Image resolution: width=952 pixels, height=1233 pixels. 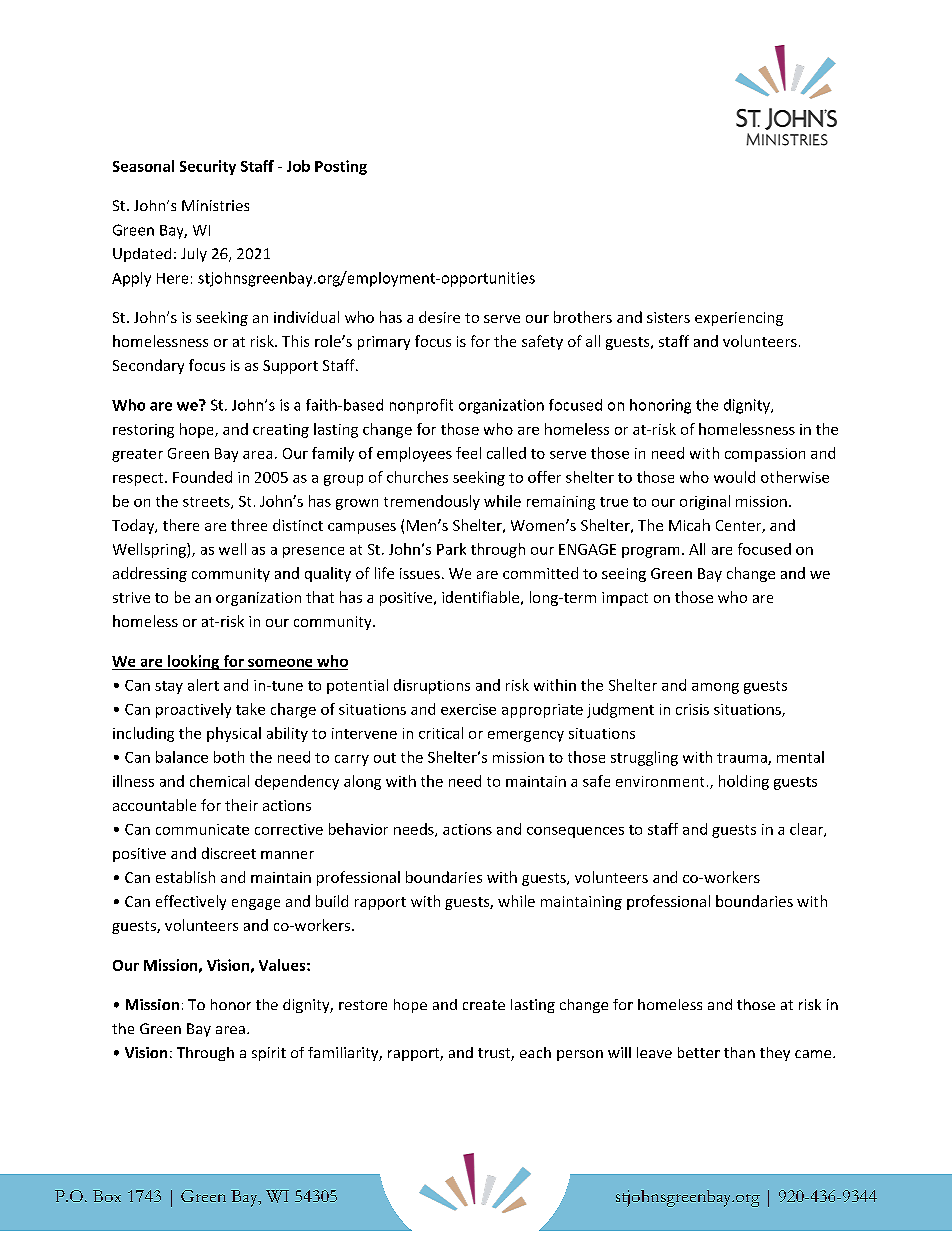 I want to click on Posting, so click(x=341, y=167).
